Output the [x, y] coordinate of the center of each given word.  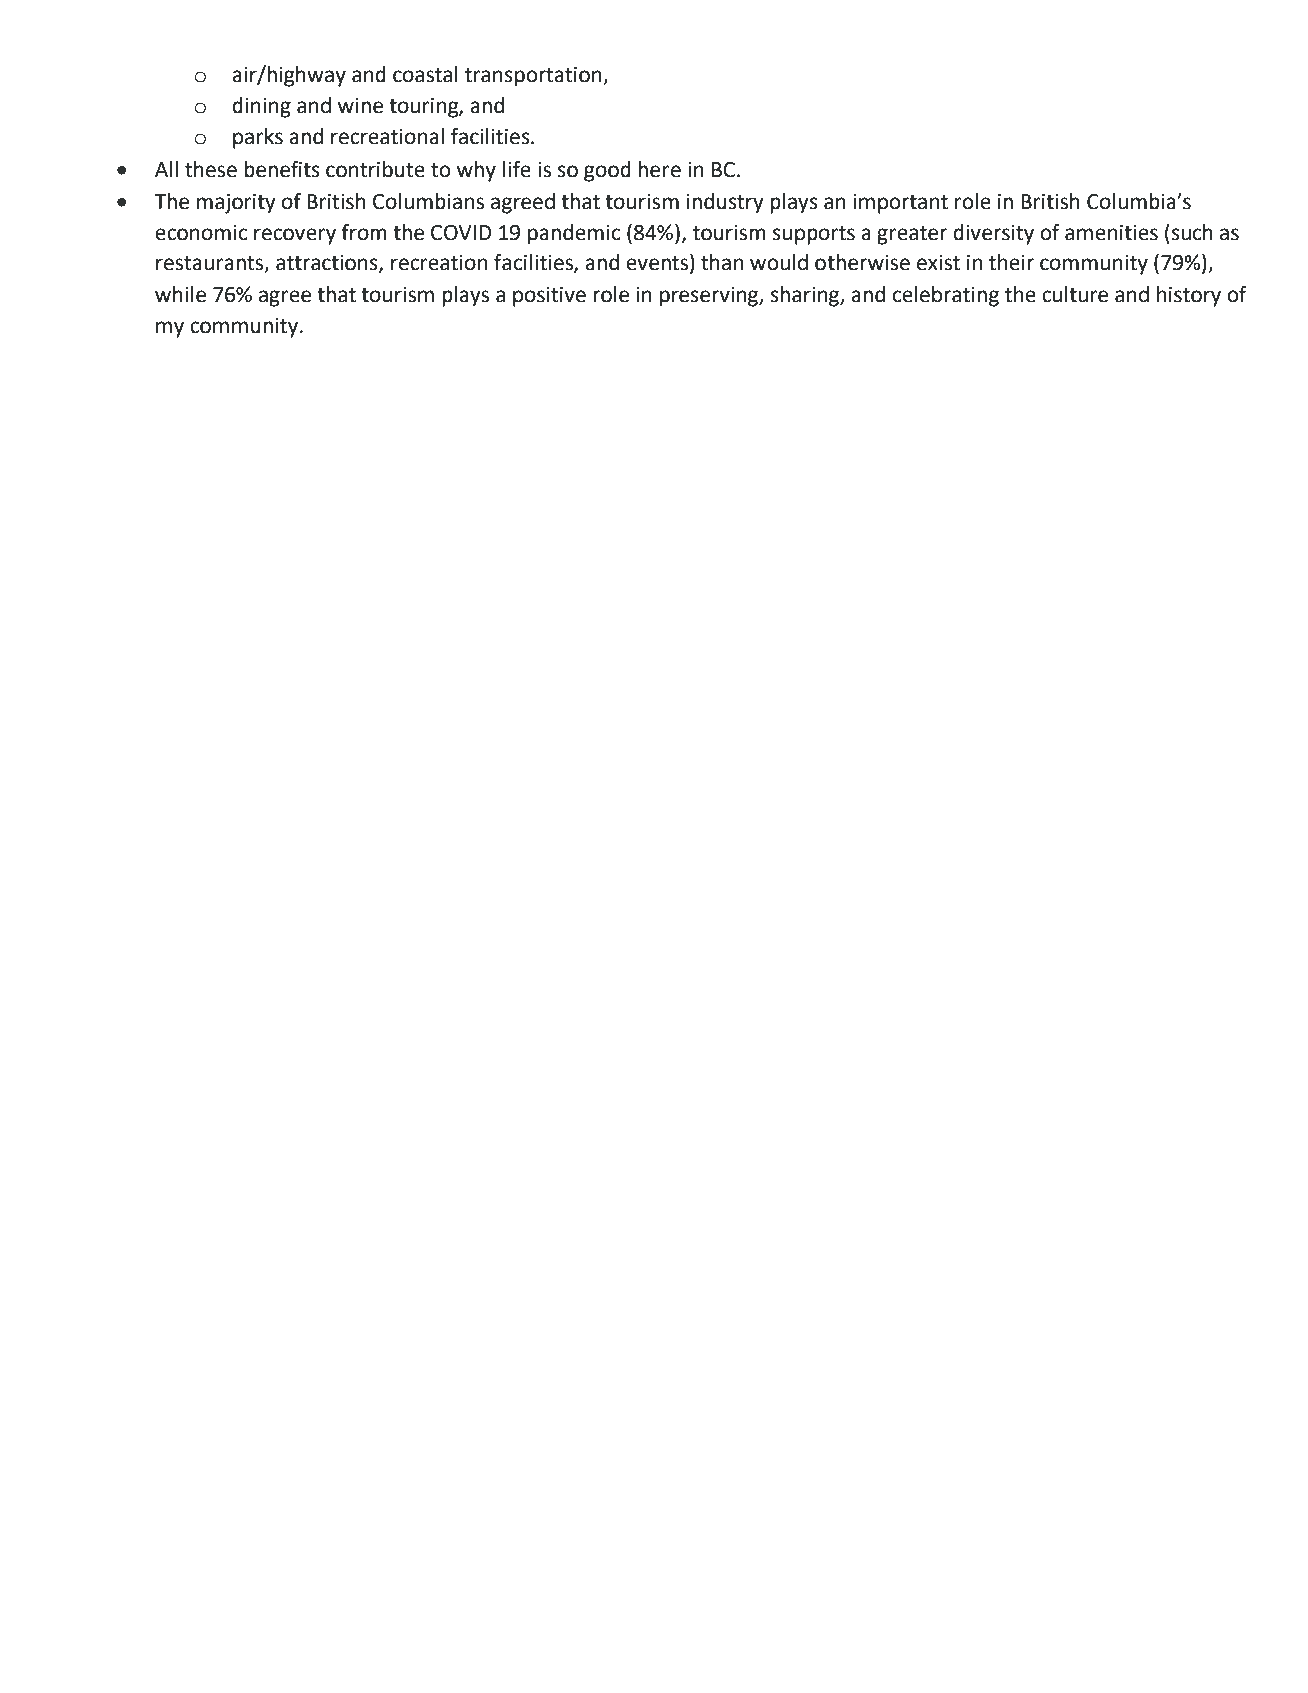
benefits [282, 169]
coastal [425, 74]
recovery [295, 236]
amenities [1111, 233]
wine [360, 106]
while [180, 294]
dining [261, 107]
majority [236, 204]
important [900, 204]
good [607, 171]
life [517, 169]
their [1011, 262]
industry [725, 203]
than [722, 262]
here [659, 169]
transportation [534, 77]
